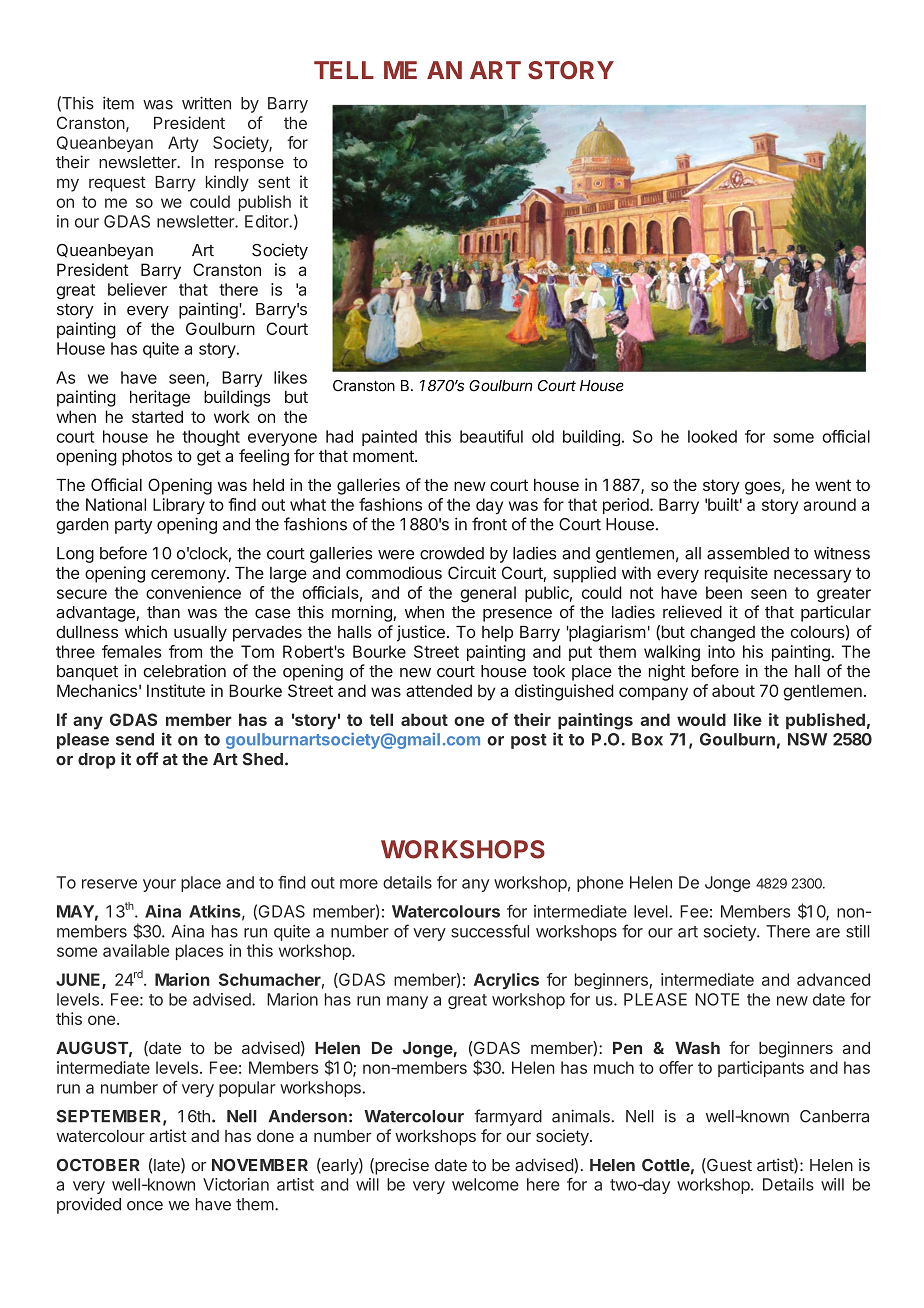 The height and width of the screenshot is (1308, 924). Describe the element at coordinates (721, 651) in the screenshot. I see `into` at that location.
